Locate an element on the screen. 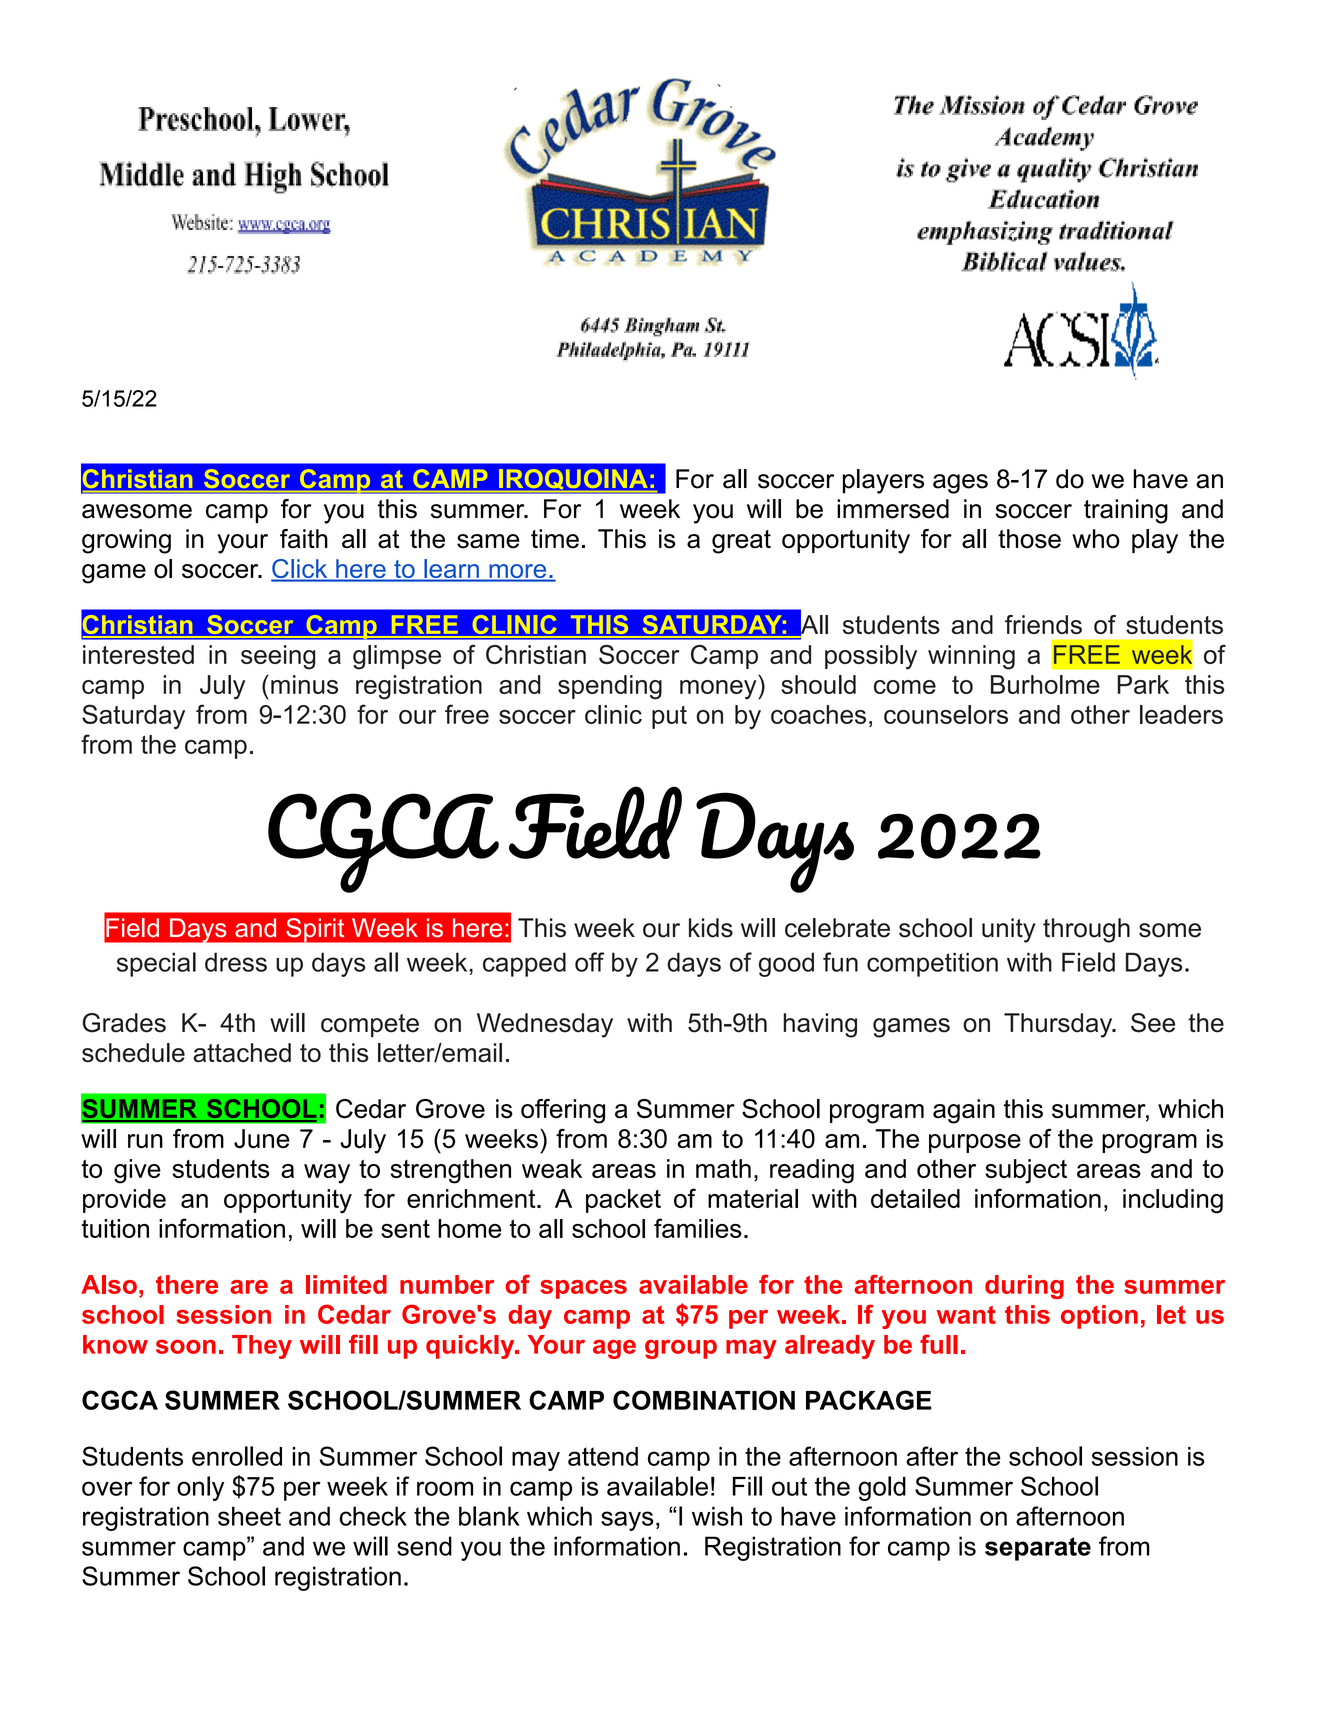  Wednesday is located at coordinates (545, 1025).
